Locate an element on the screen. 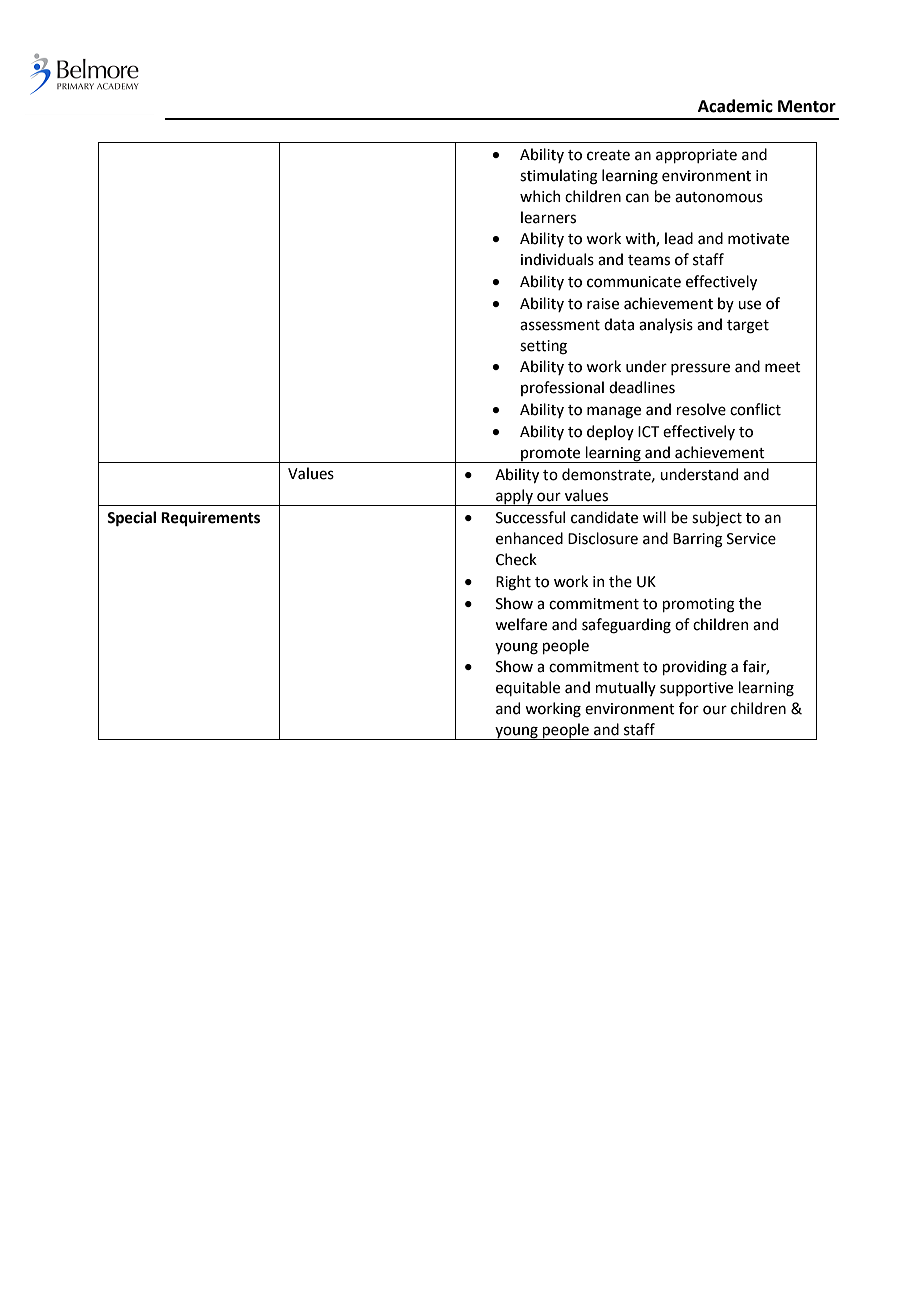 The height and width of the screenshot is (1308, 924). which is located at coordinates (540, 196).
